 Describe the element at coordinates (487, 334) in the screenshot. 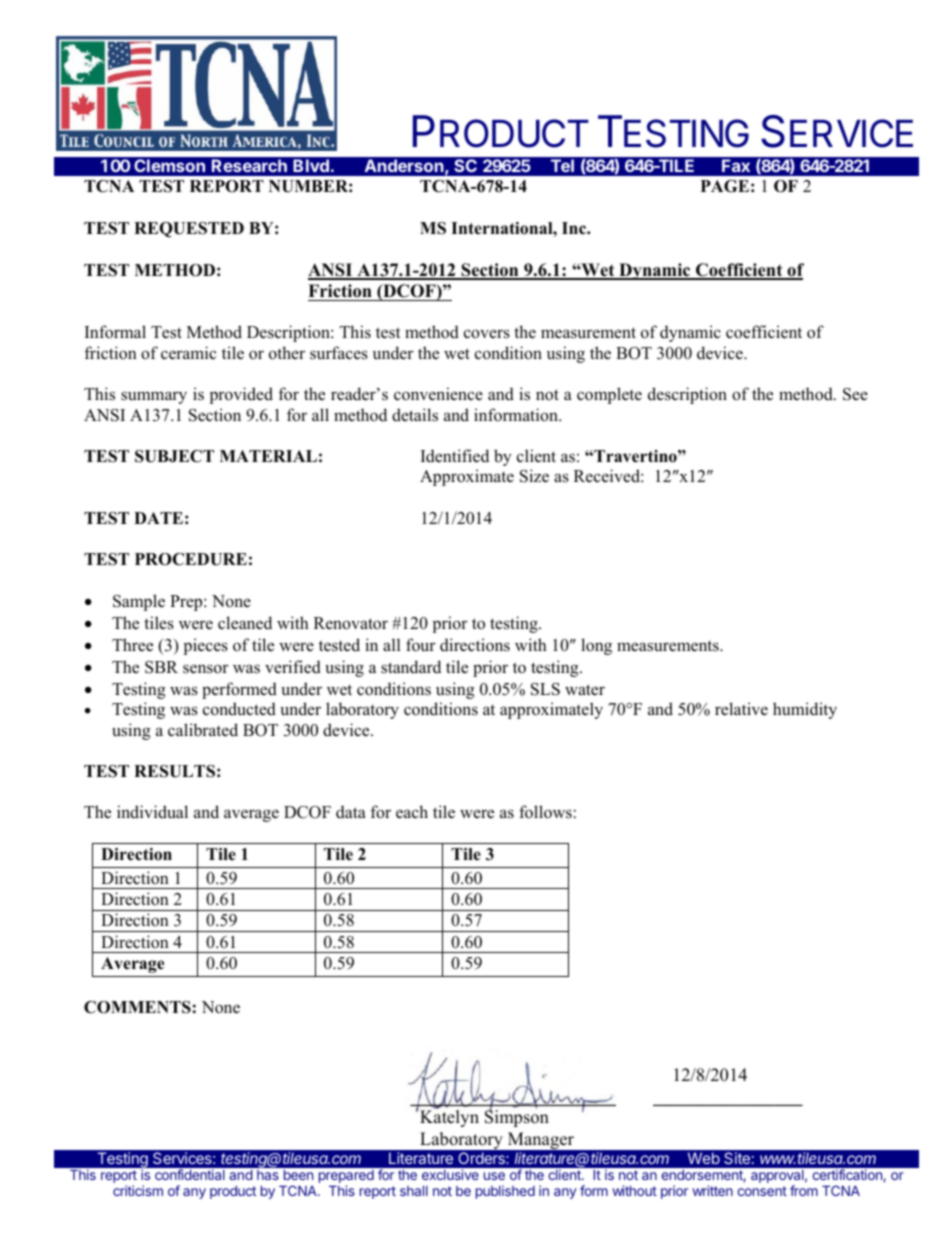

I see `covers` at that location.
